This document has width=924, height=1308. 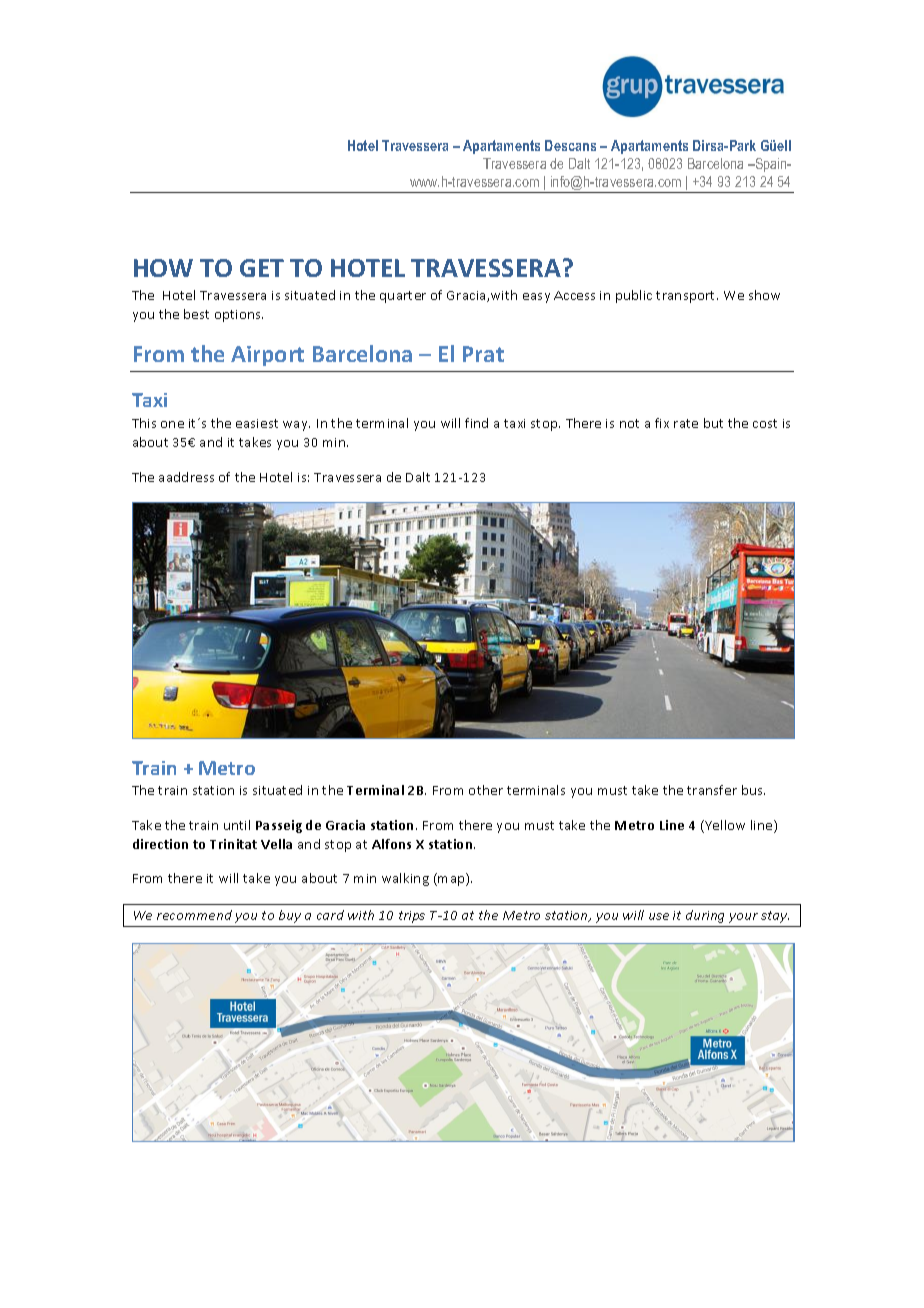 I want to click on but, so click(x=713, y=423).
